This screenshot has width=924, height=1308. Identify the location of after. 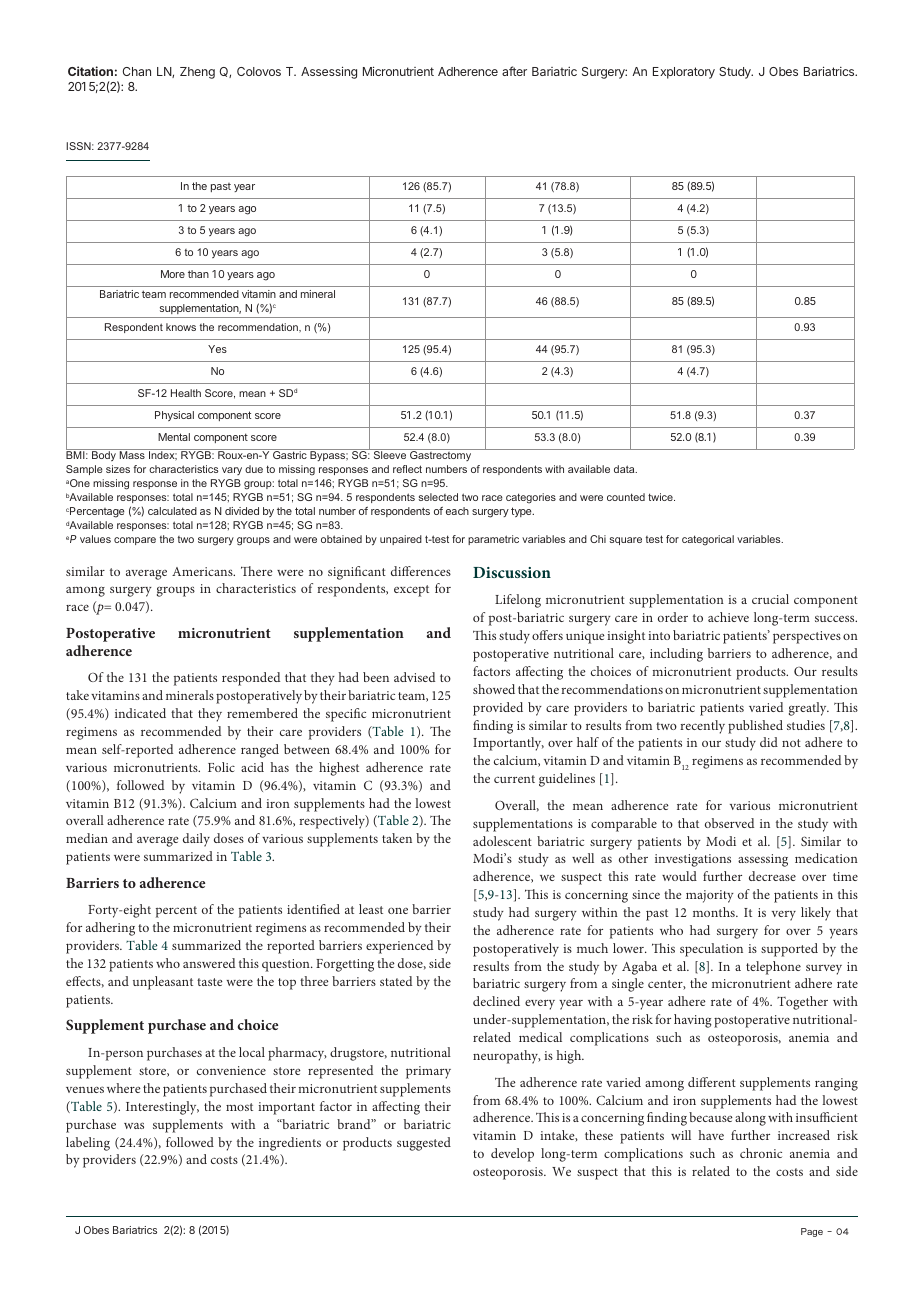
(514, 71).
